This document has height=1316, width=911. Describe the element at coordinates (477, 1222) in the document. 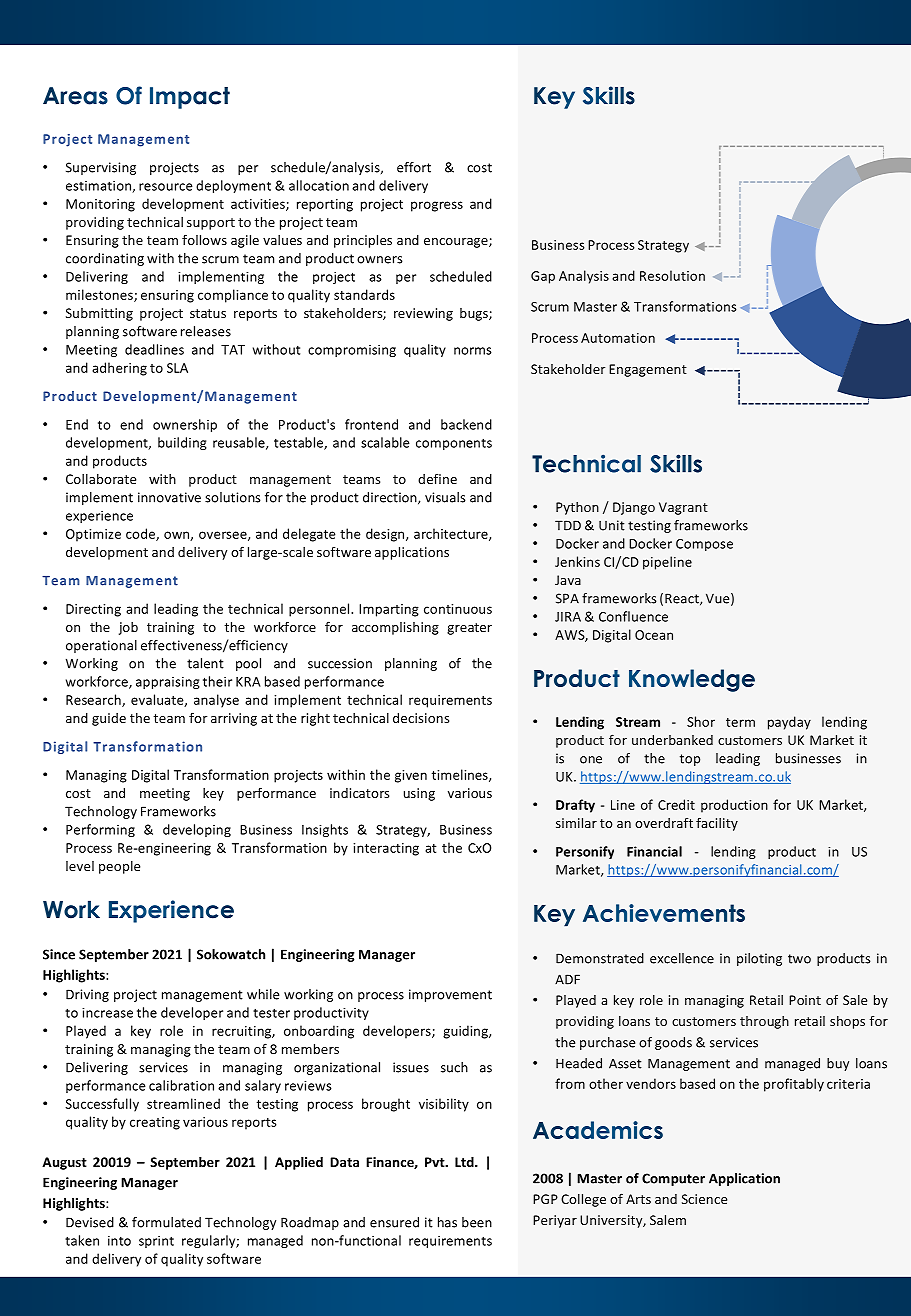

I see `been` at that location.
